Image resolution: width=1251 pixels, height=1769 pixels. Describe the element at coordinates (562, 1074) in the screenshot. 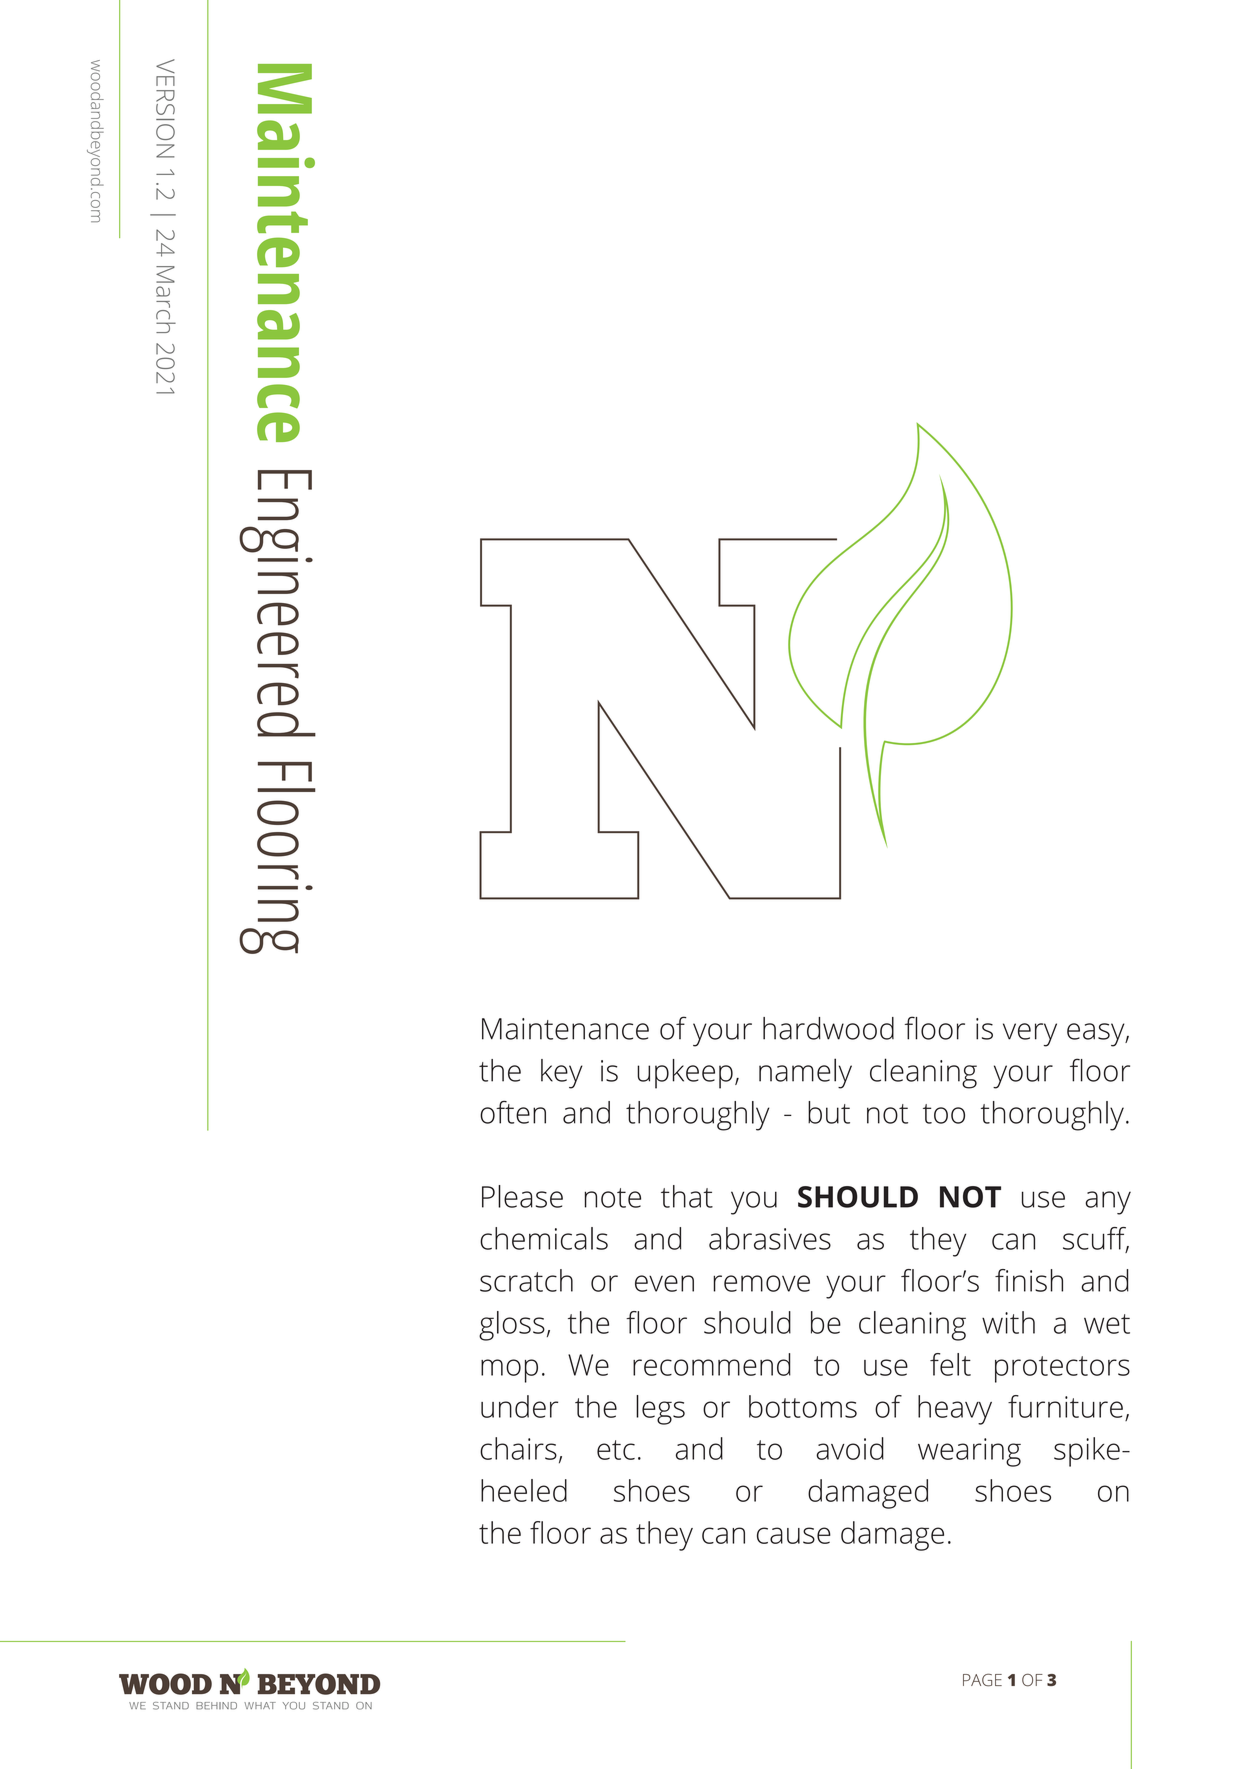

I see `key` at that location.
